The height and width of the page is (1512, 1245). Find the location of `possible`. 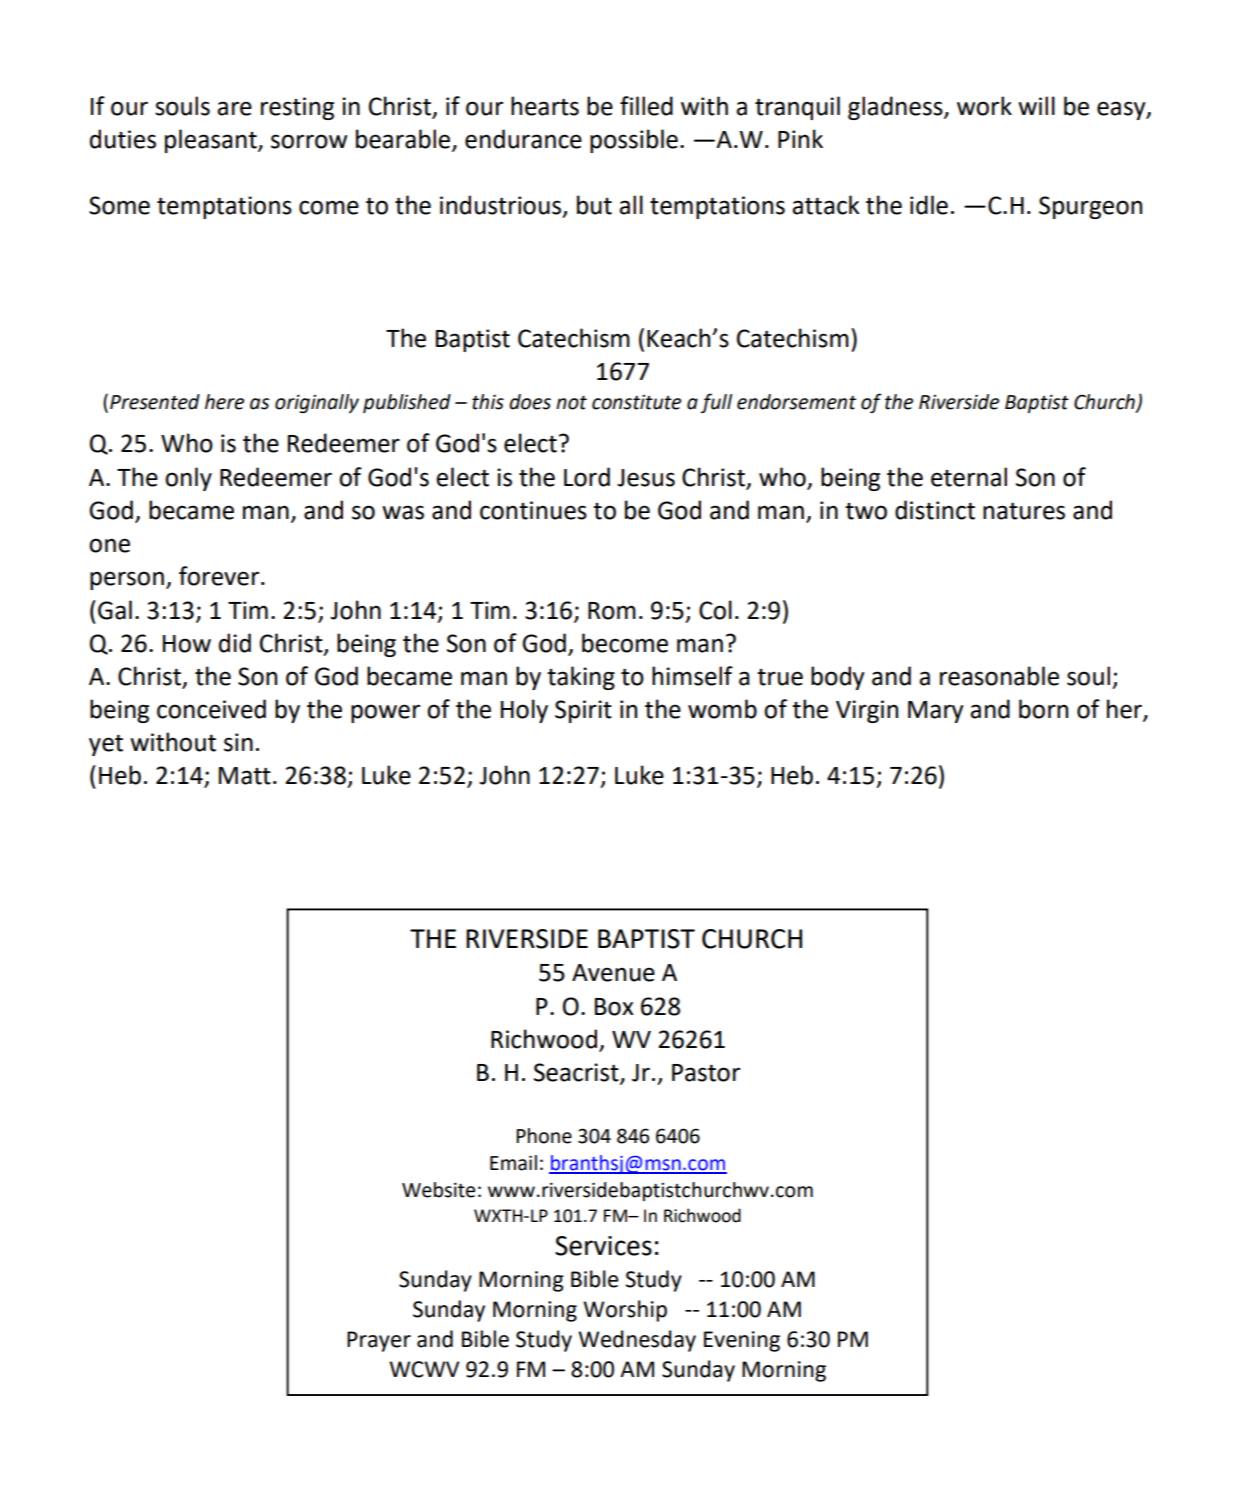

possible is located at coordinates (634, 141).
